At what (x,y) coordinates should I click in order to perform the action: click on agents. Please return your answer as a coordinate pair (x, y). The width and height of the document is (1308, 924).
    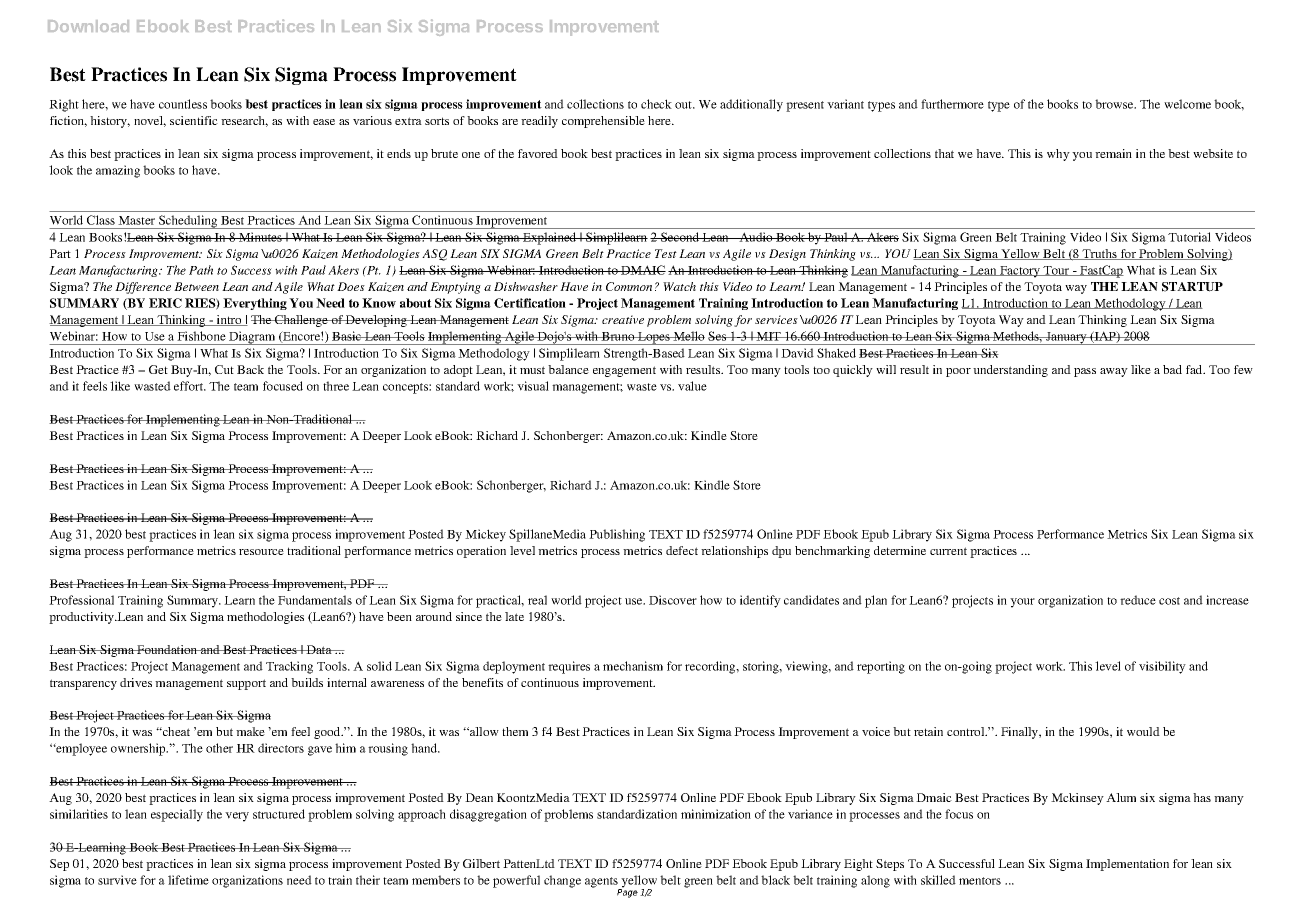
    Looking at the image, I should click on (602, 883).
